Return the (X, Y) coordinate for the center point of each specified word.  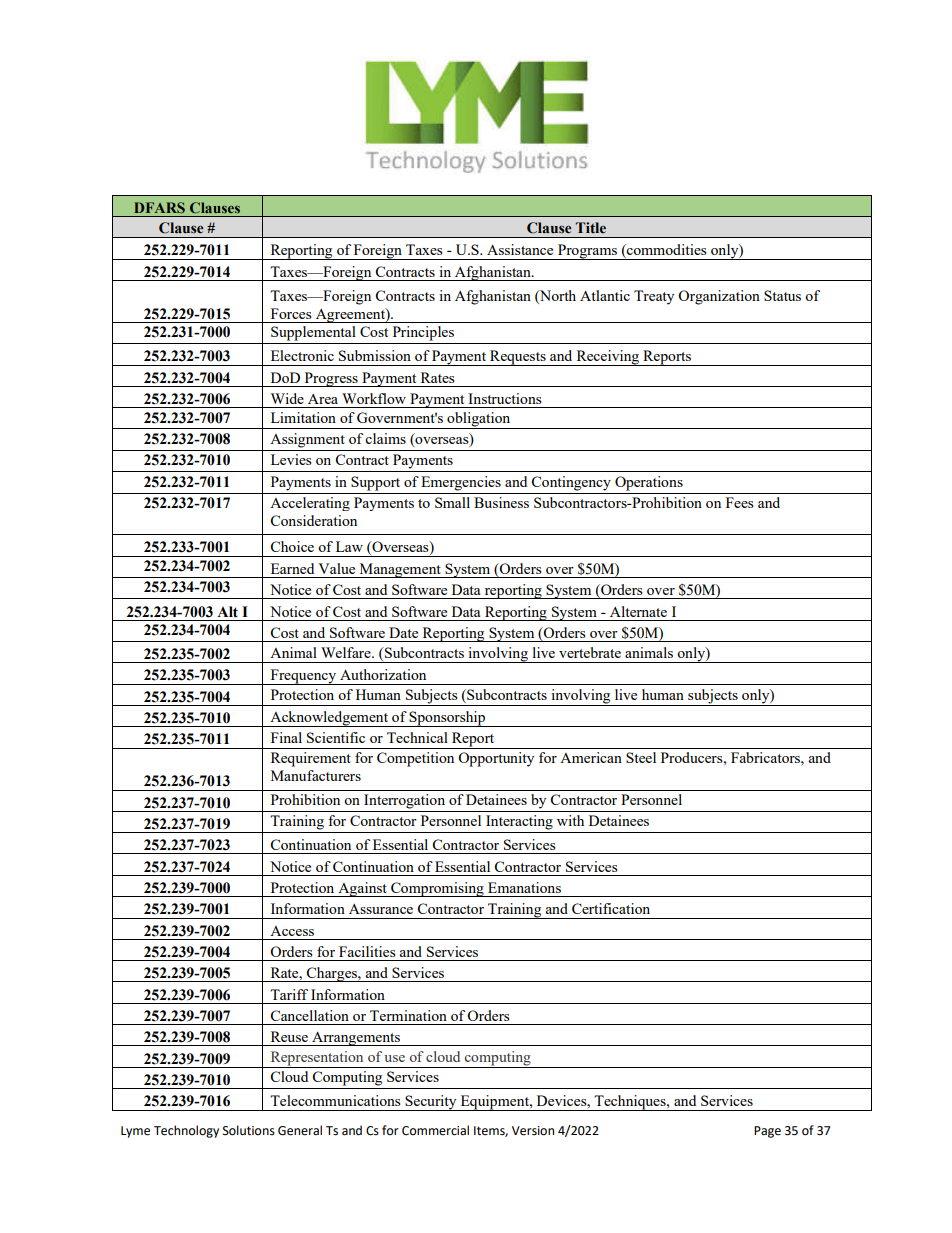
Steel (641, 757)
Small (452, 502)
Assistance (520, 249)
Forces (291, 313)
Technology (186, 1131)
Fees (740, 502)
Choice (292, 546)
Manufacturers (316, 775)
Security (431, 1103)
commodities (666, 251)
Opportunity (496, 759)
